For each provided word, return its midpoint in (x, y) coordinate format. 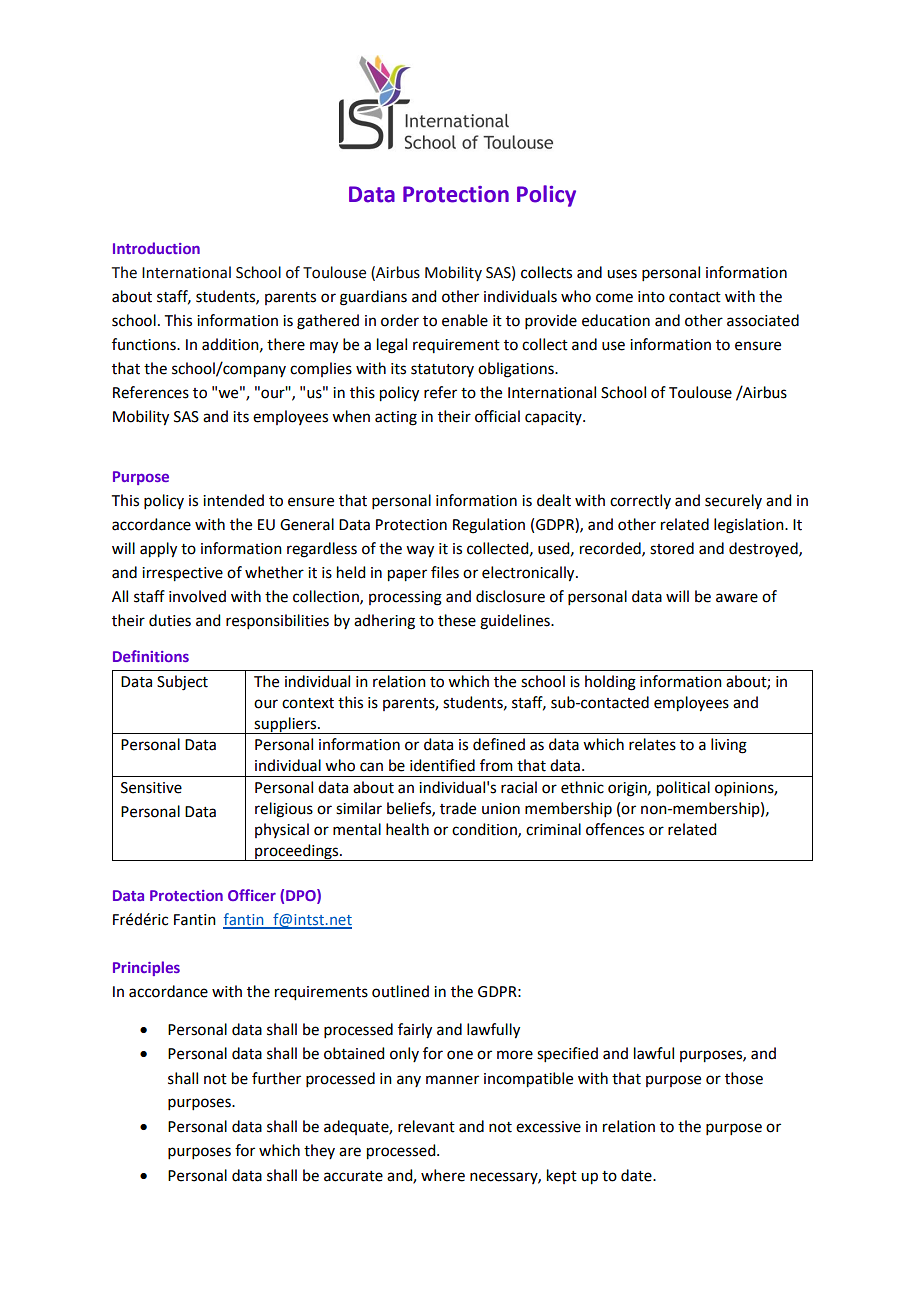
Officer (252, 895)
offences (615, 829)
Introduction (156, 248)
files (445, 572)
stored (672, 548)
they (319, 1151)
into (651, 297)
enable (465, 320)
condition (485, 830)
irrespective (182, 574)
